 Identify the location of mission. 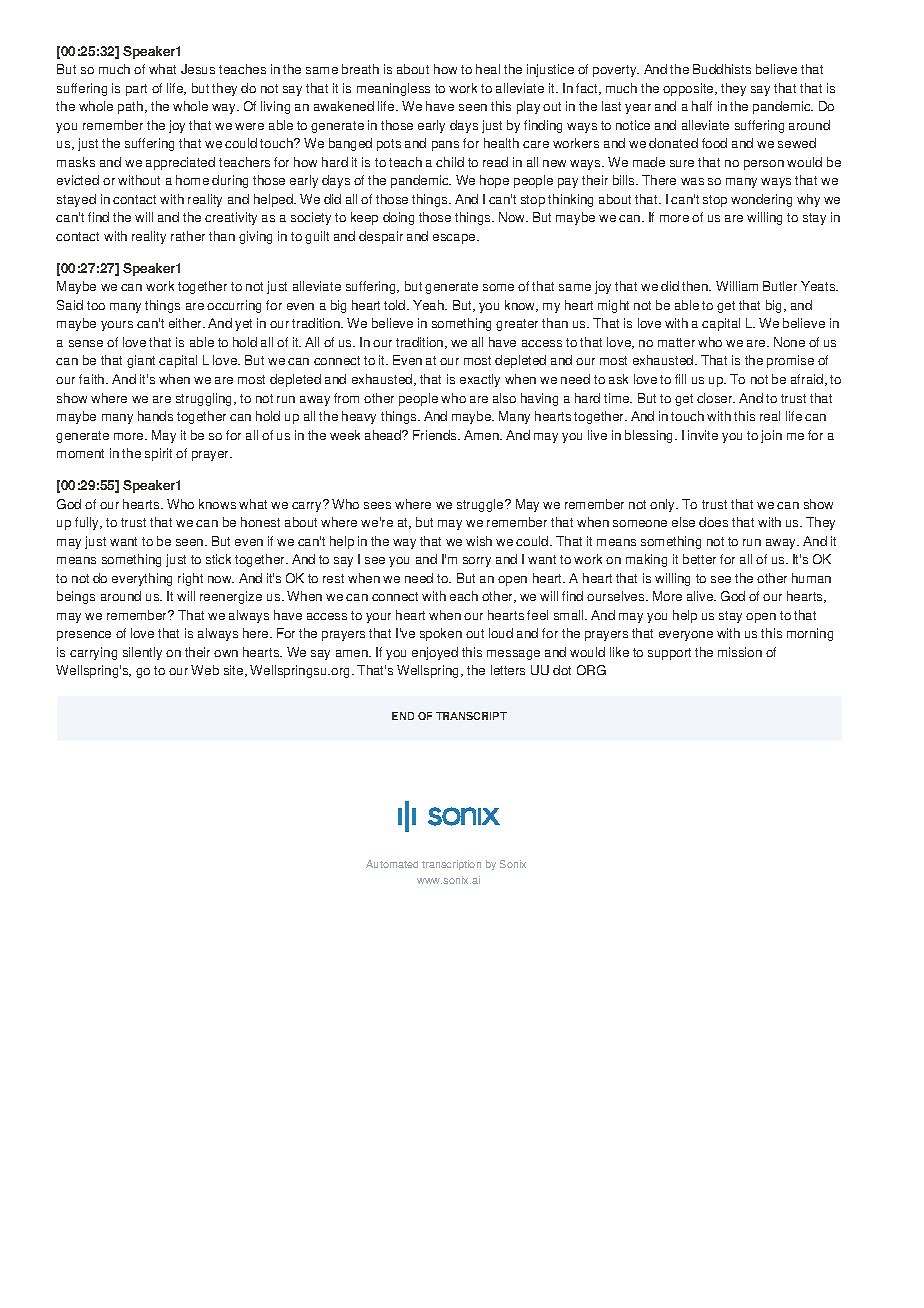
(740, 652).
